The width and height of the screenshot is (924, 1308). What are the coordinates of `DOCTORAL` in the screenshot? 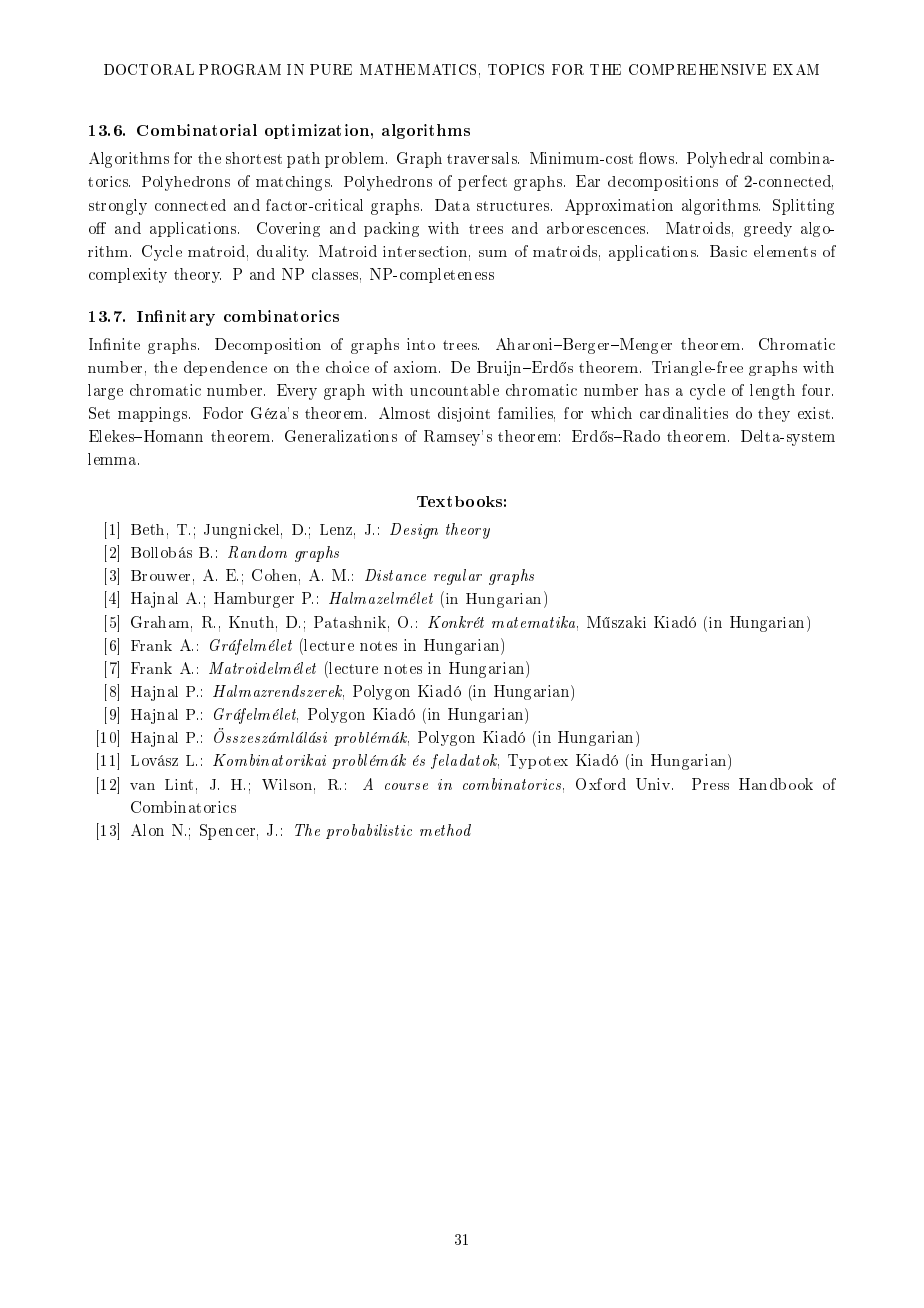 It's located at (149, 69).
